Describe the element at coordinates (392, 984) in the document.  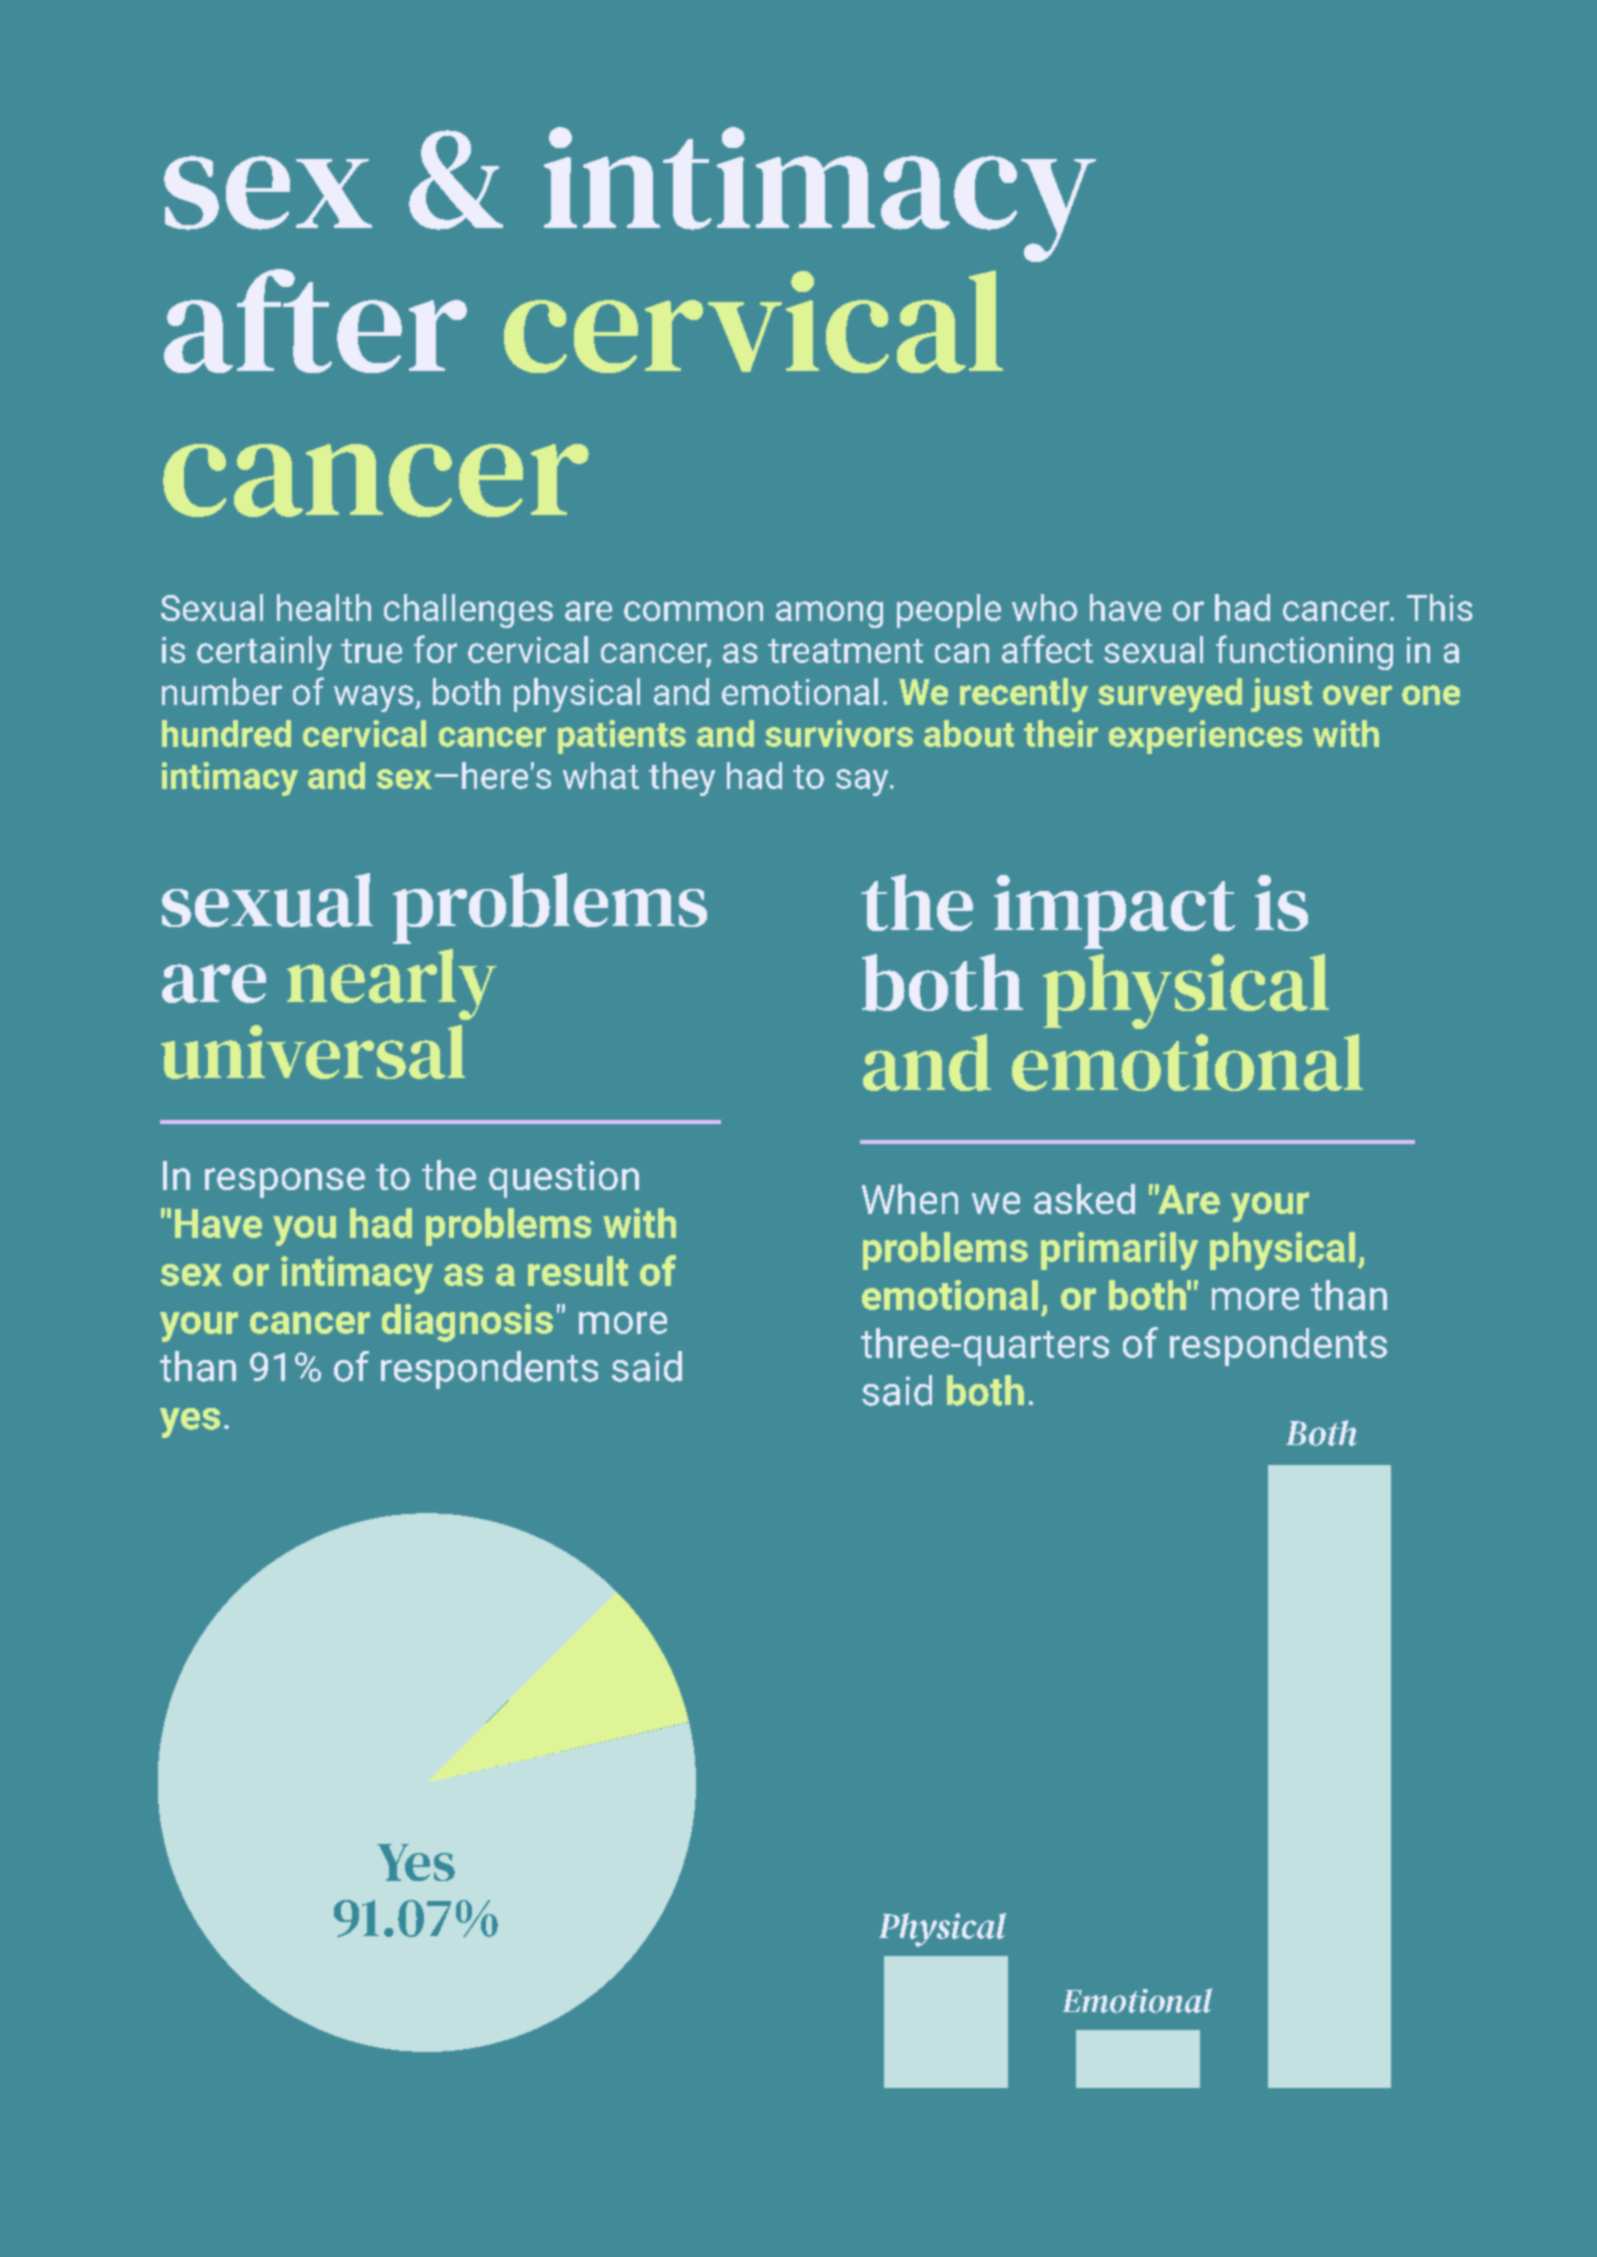
I see `nearly` at that location.
